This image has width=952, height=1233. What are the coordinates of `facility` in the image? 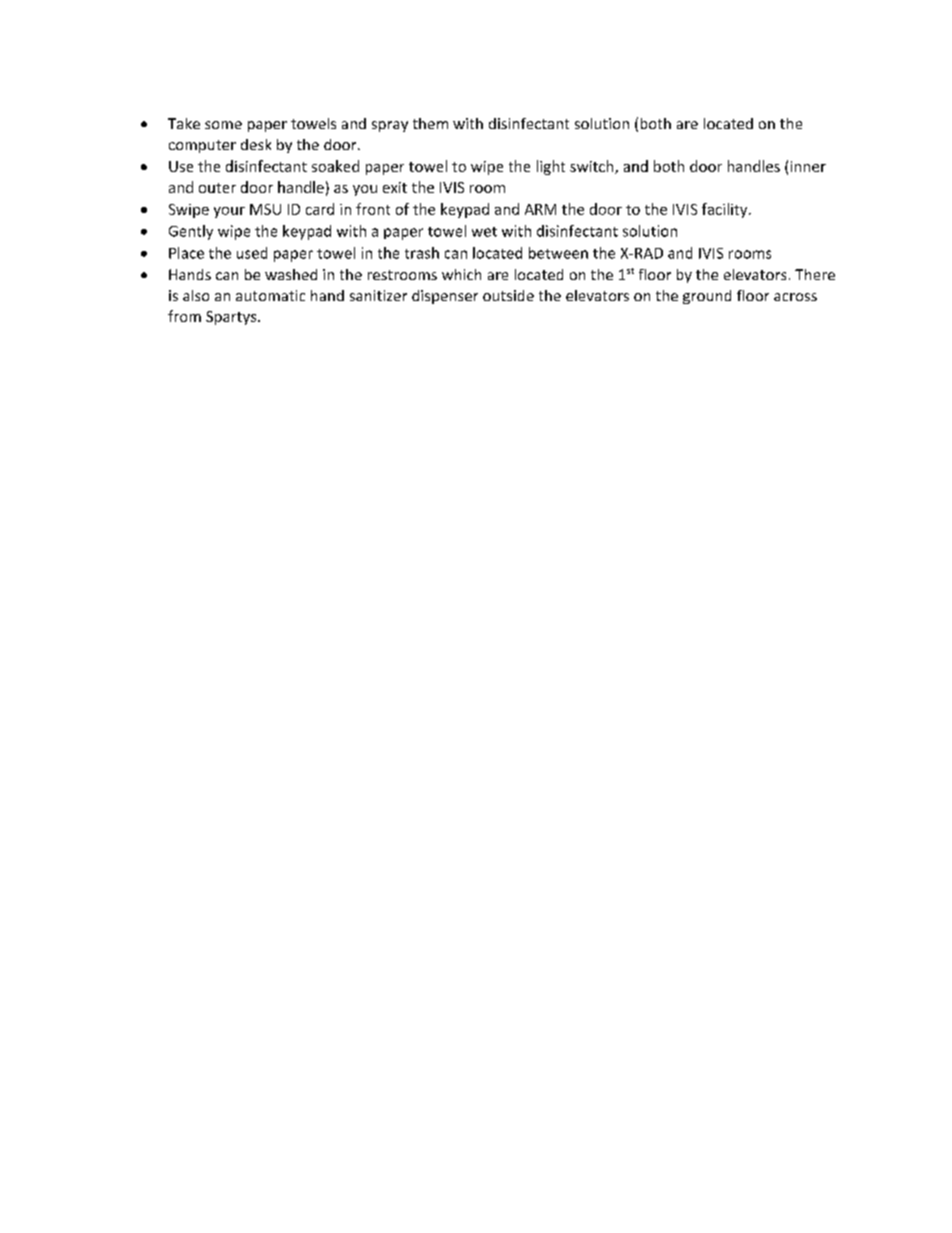 It's located at (726, 210).
